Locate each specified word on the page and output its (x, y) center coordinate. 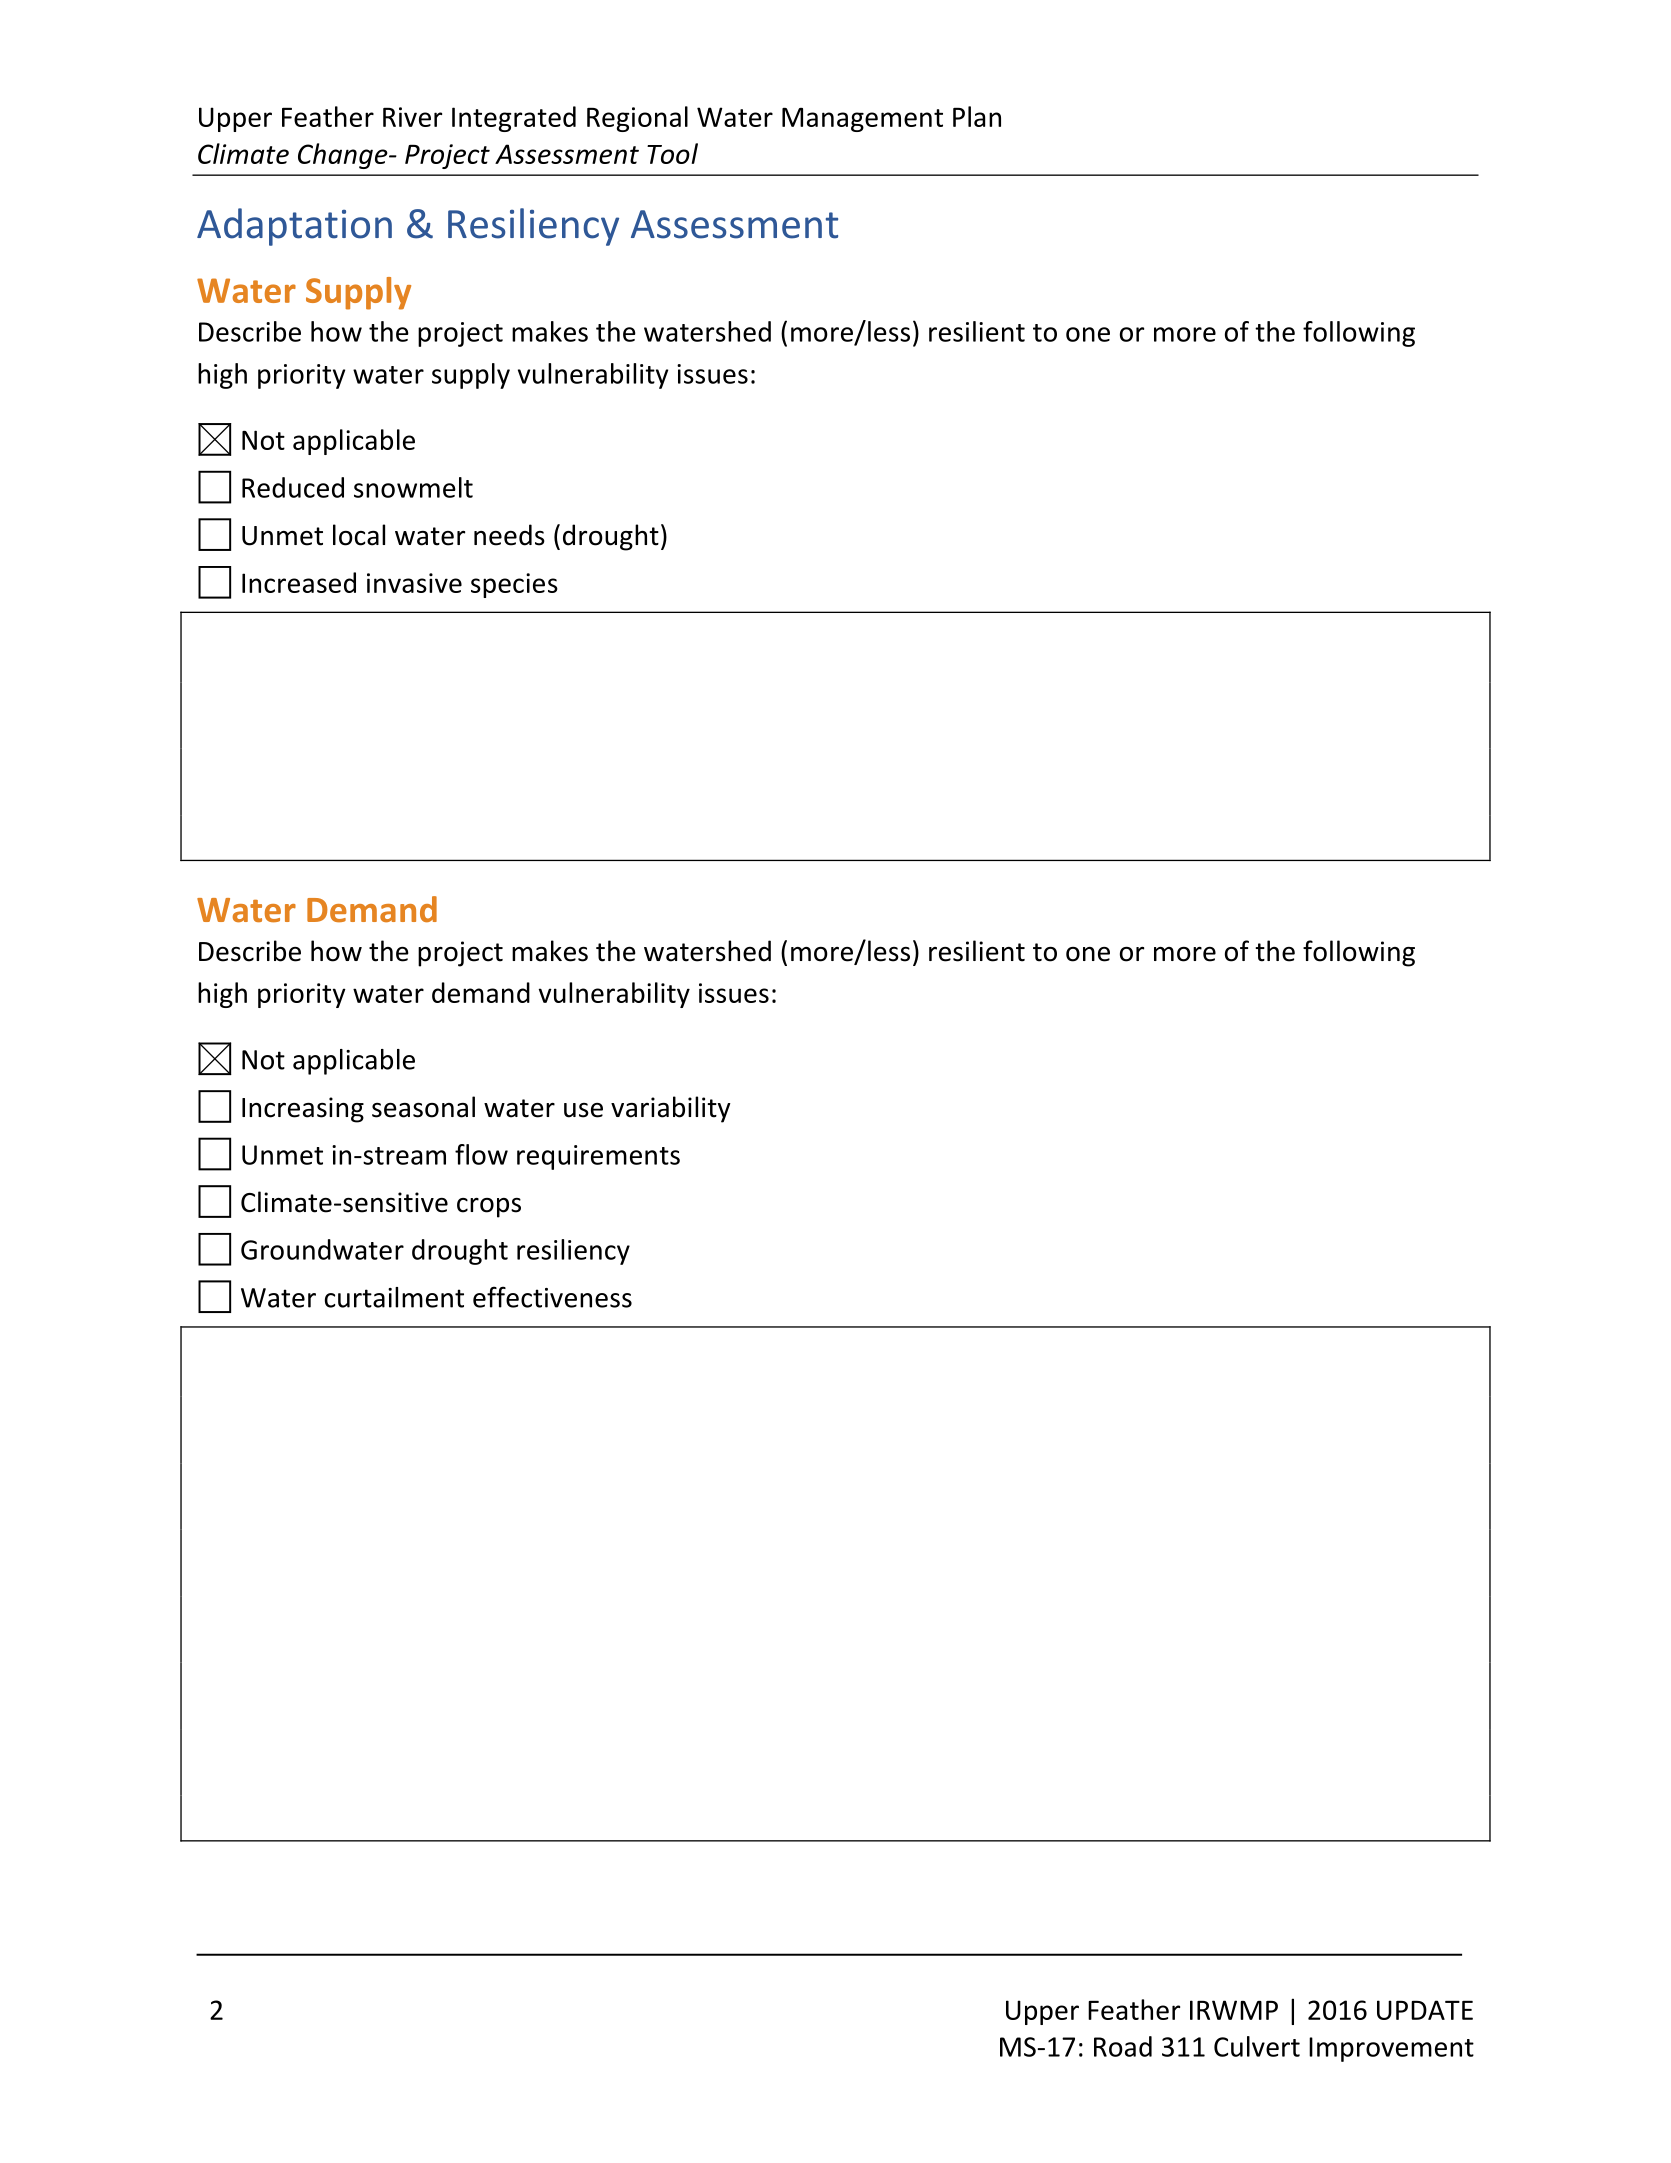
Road (1123, 2046)
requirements (598, 1157)
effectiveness (552, 1297)
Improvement (1391, 2049)
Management (862, 120)
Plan (977, 116)
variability (671, 1109)
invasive (414, 583)
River (412, 117)
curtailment (394, 1297)
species (514, 585)
